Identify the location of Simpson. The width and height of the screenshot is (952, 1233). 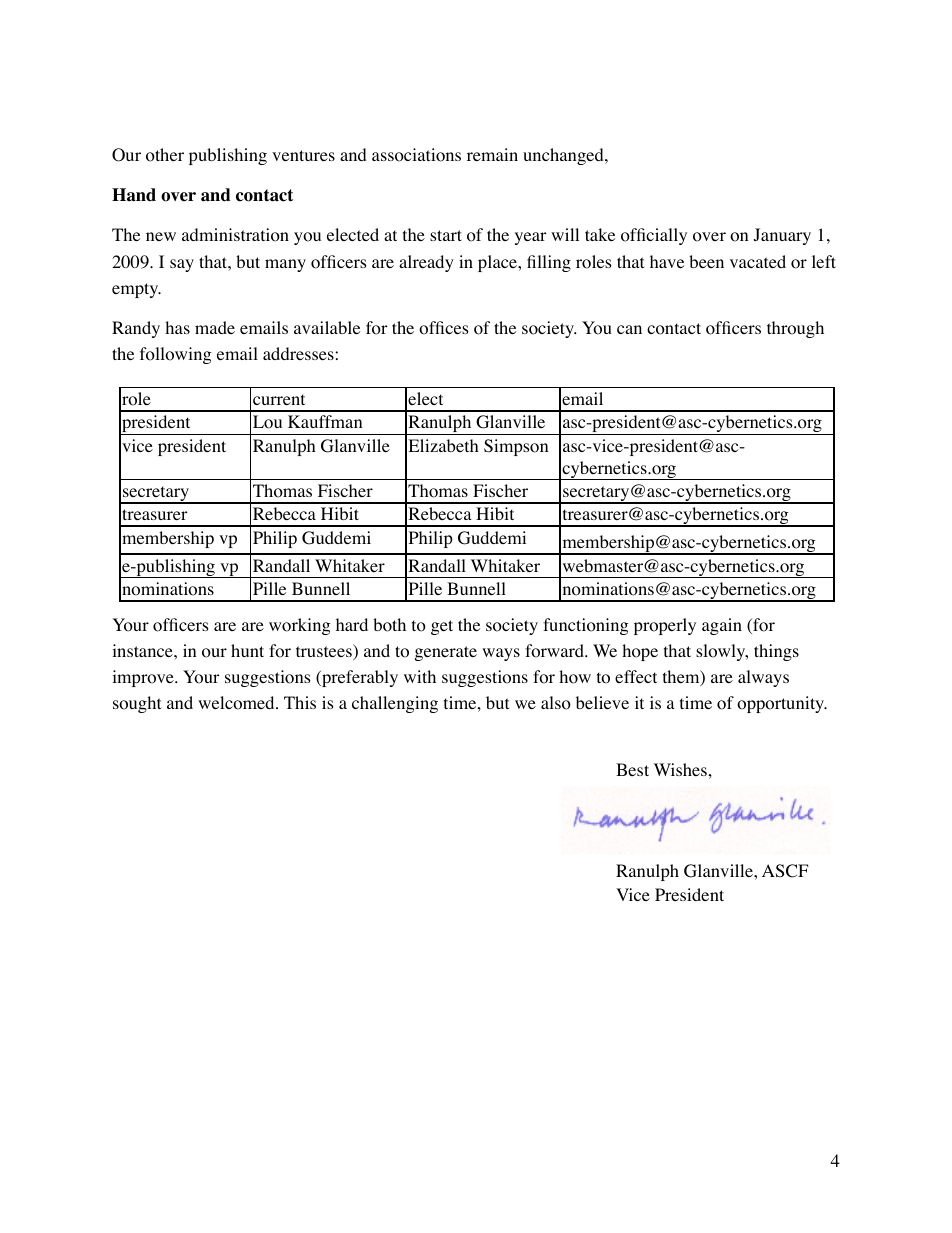
(516, 447).
